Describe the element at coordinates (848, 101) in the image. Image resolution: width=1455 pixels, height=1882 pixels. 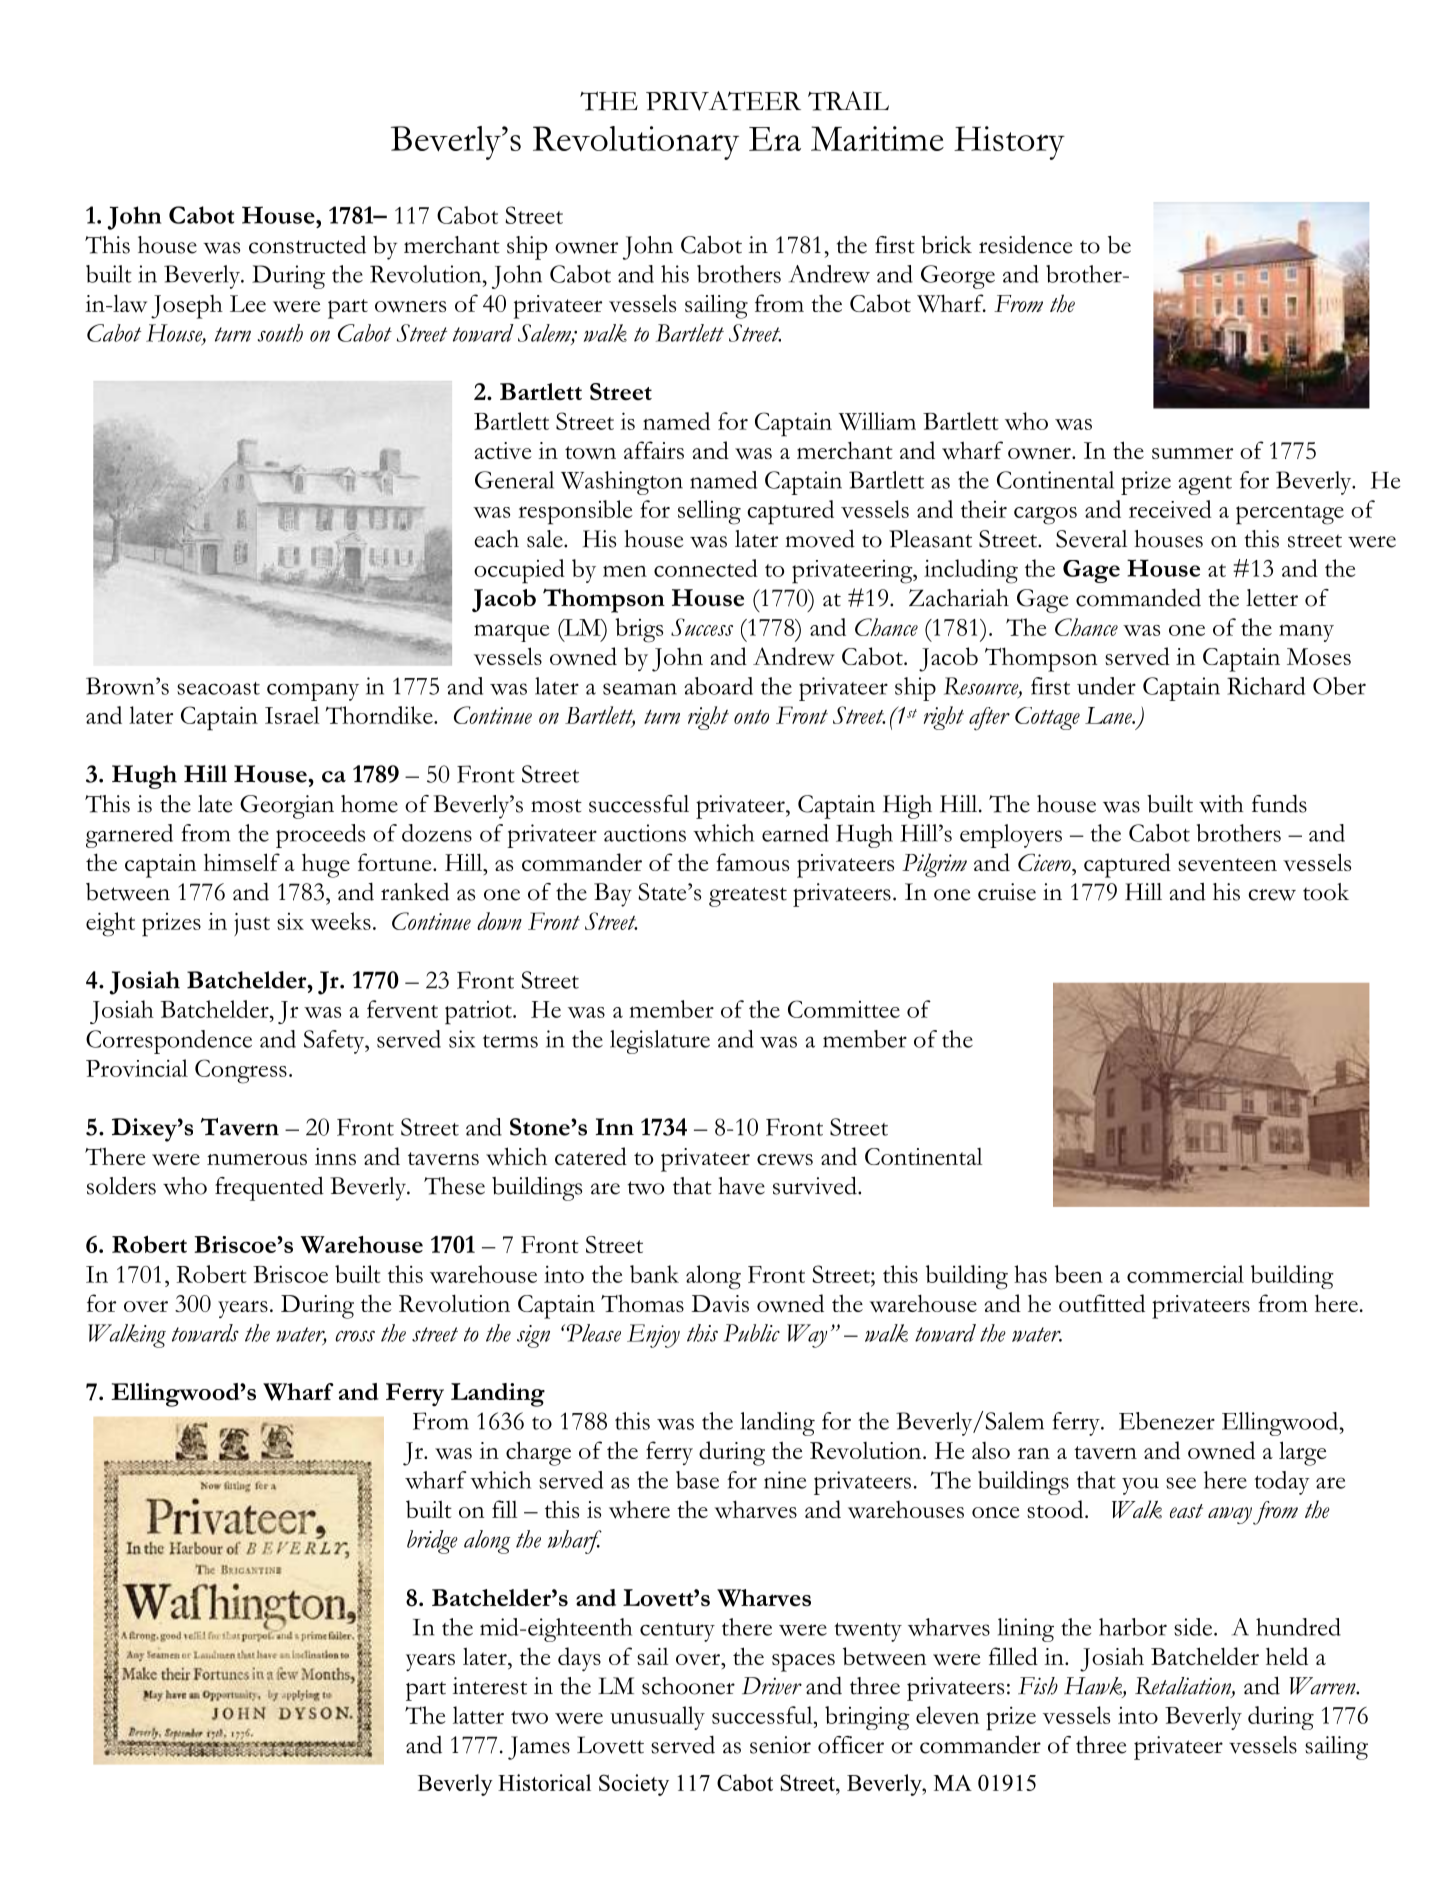
I see `TRAIL` at that location.
